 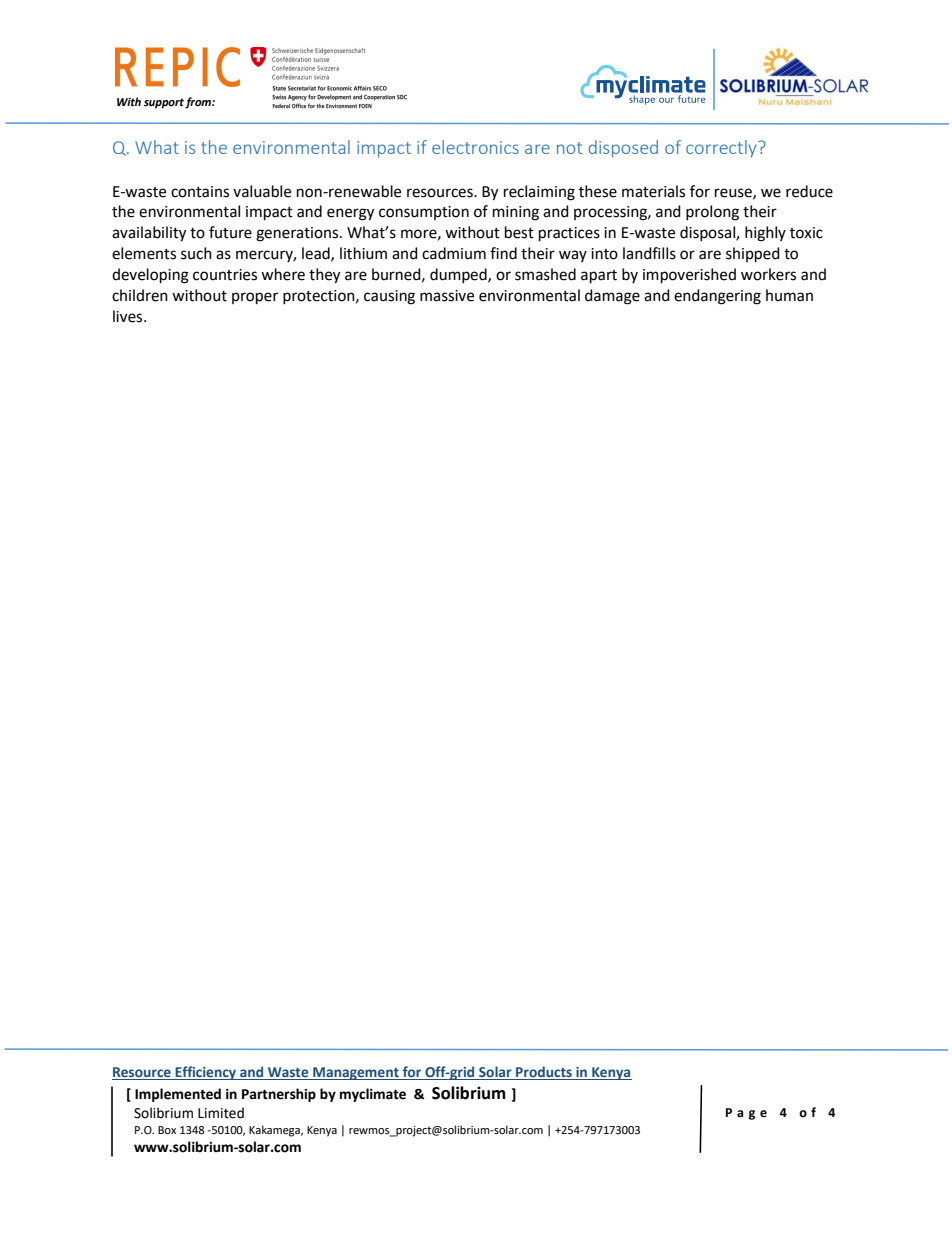 What do you see at coordinates (544, 1073) in the screenshot?
I see `Products` at bounding box center [544, 1073].
